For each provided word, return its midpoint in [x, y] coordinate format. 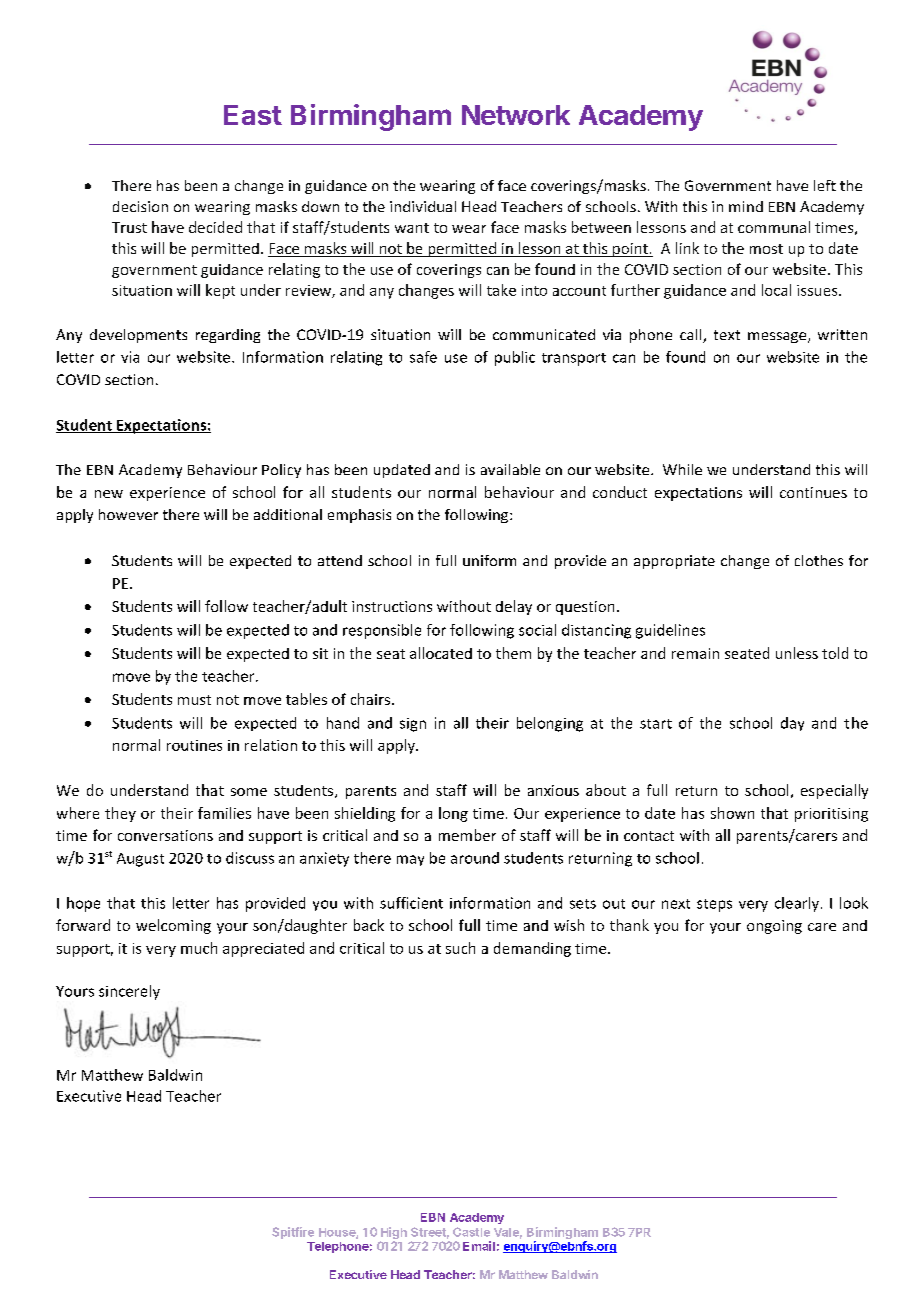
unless [797, 653]
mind [746, 206]
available [510, 469]
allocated [441, 653]
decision [140, 206]
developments [138, 336]
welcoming [173, 926]
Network [516, 115]
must [194, 700]
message [778, 337]
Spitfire [293, 1233]
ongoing [774, 927]
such [460, 948]
